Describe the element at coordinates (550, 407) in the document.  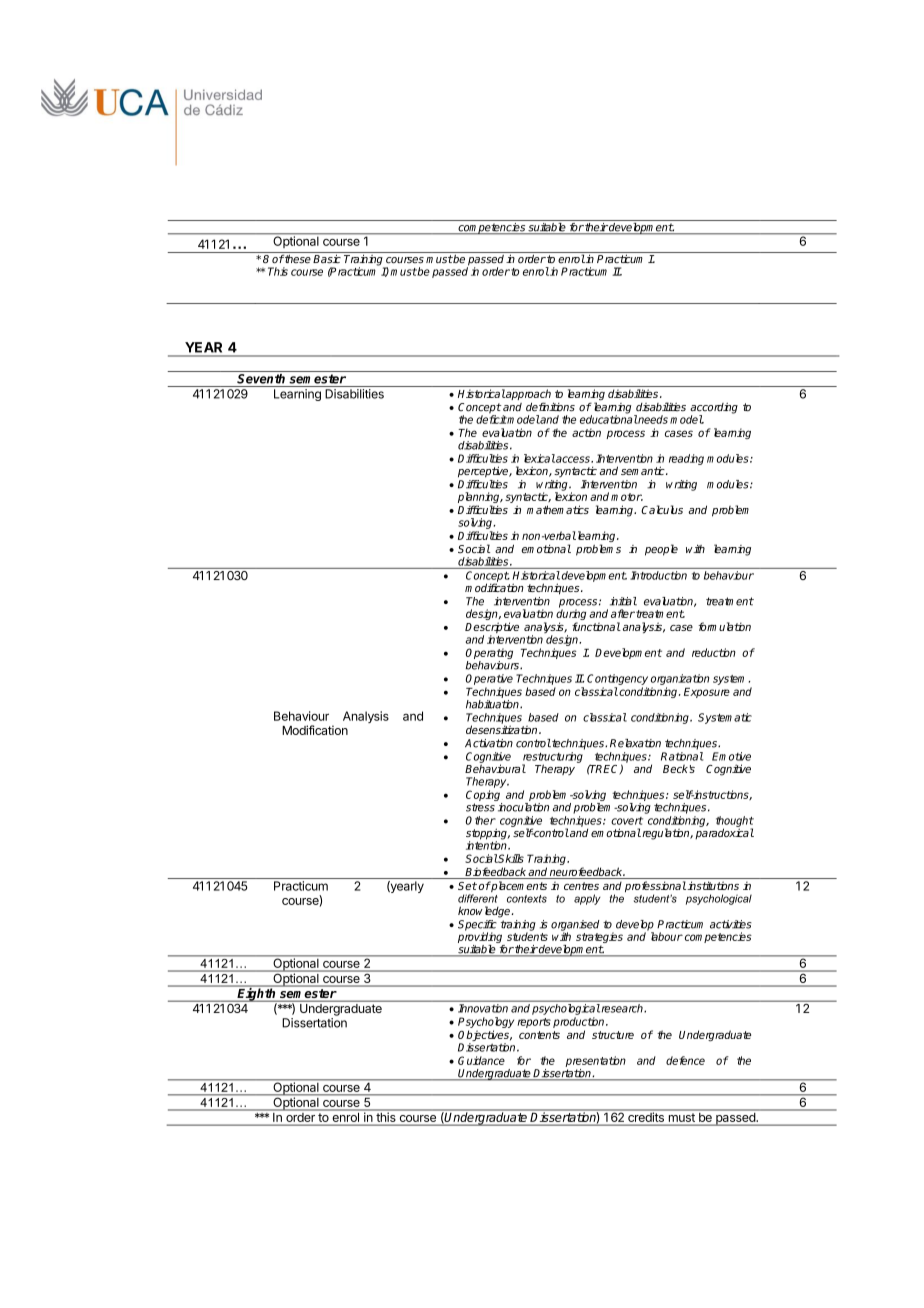
I see `definitions` at that location.
